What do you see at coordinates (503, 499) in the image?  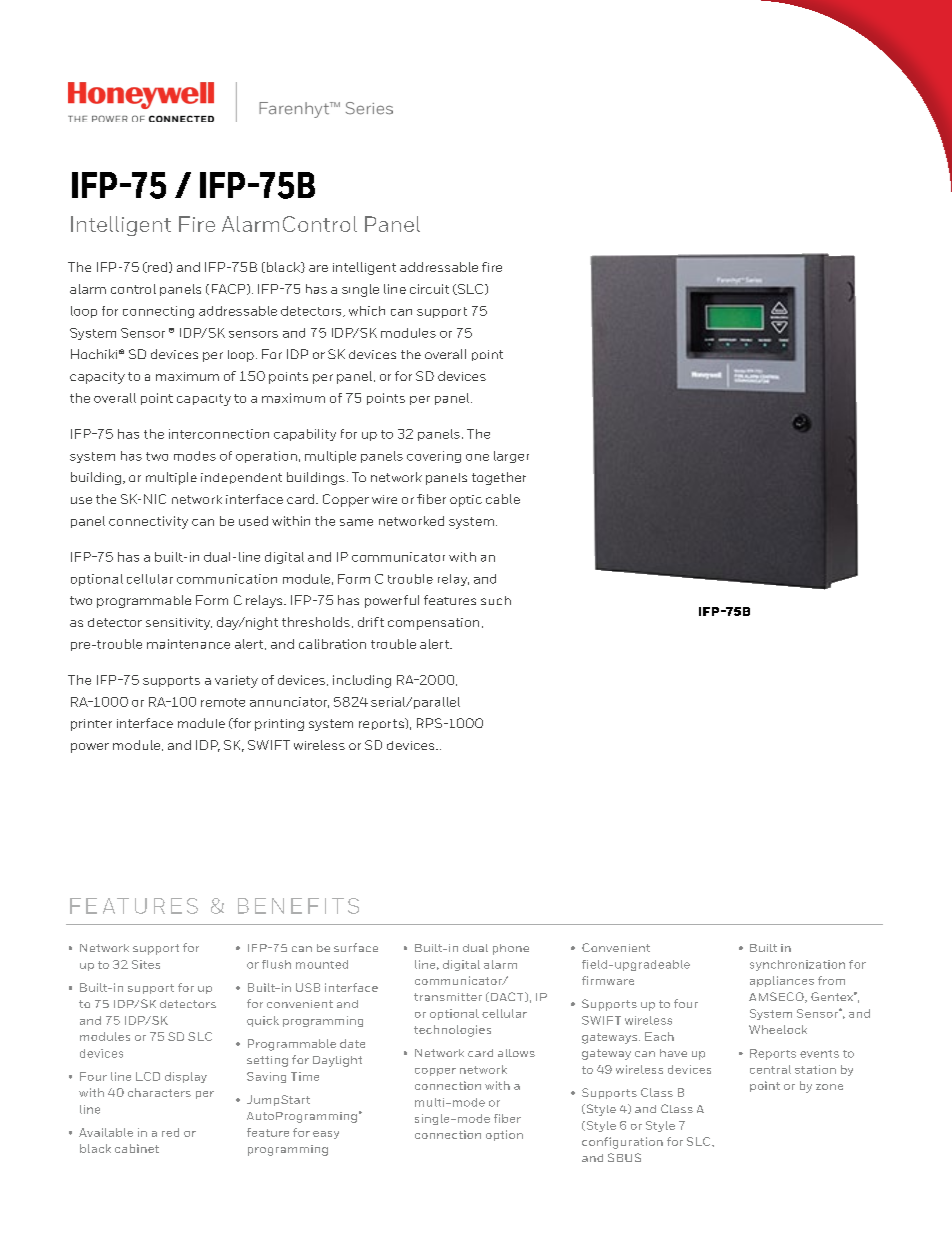 I see `cable` at bounding box center [503, 499].
